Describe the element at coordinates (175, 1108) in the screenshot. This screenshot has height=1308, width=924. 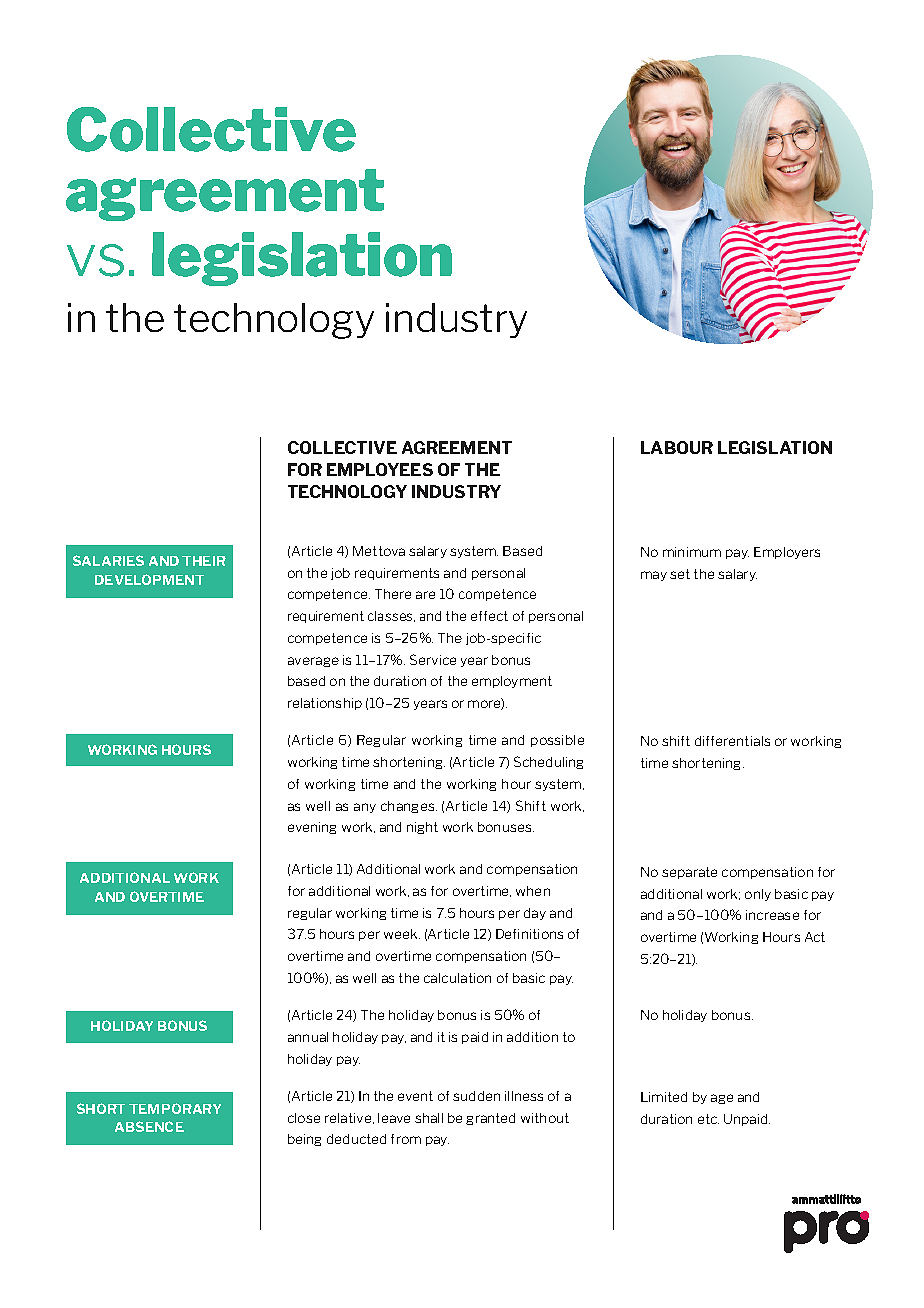
I see `TEMPORARY` at that location.
